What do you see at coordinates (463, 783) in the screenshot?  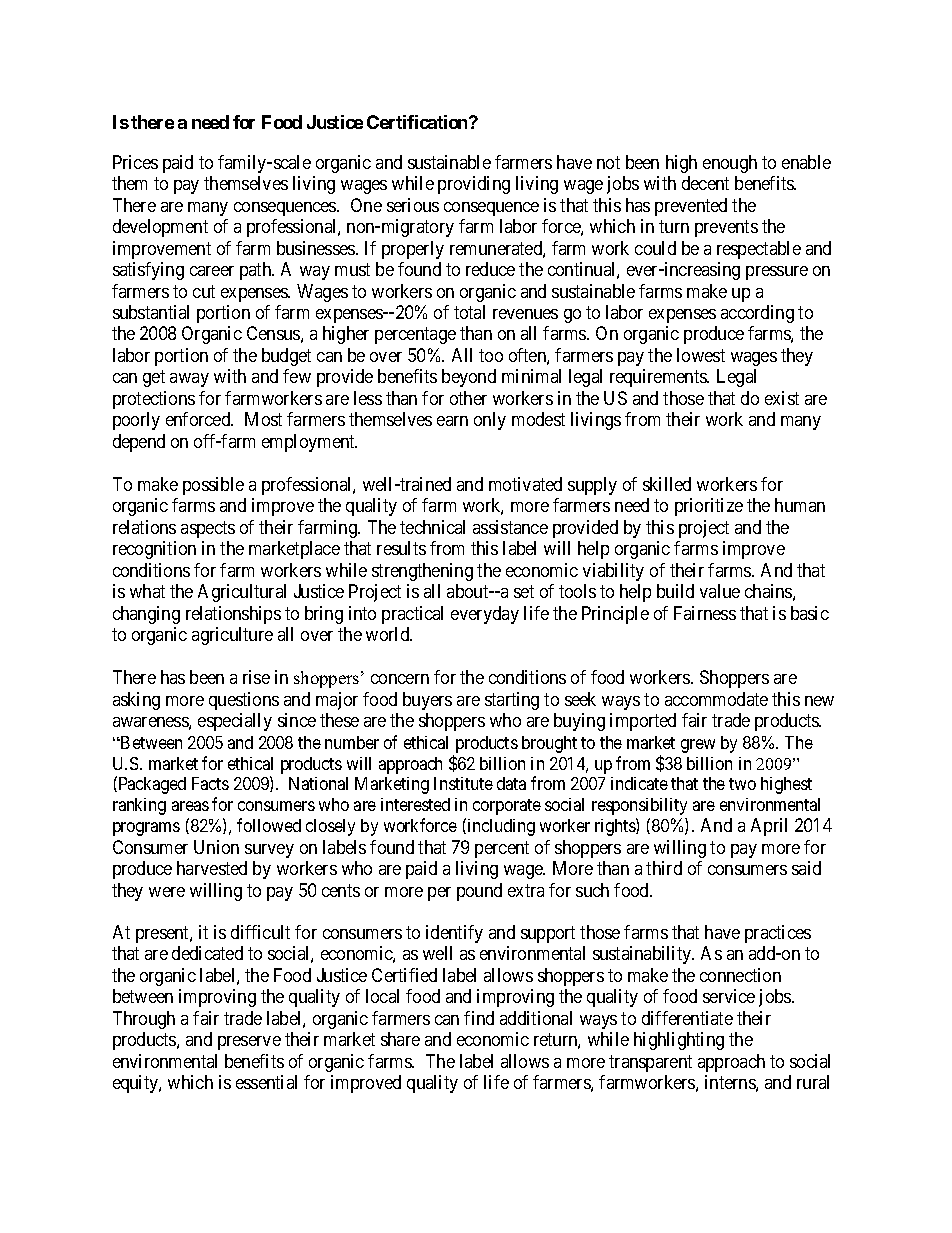 I see `Institute` at bounding box center [463, 783].
